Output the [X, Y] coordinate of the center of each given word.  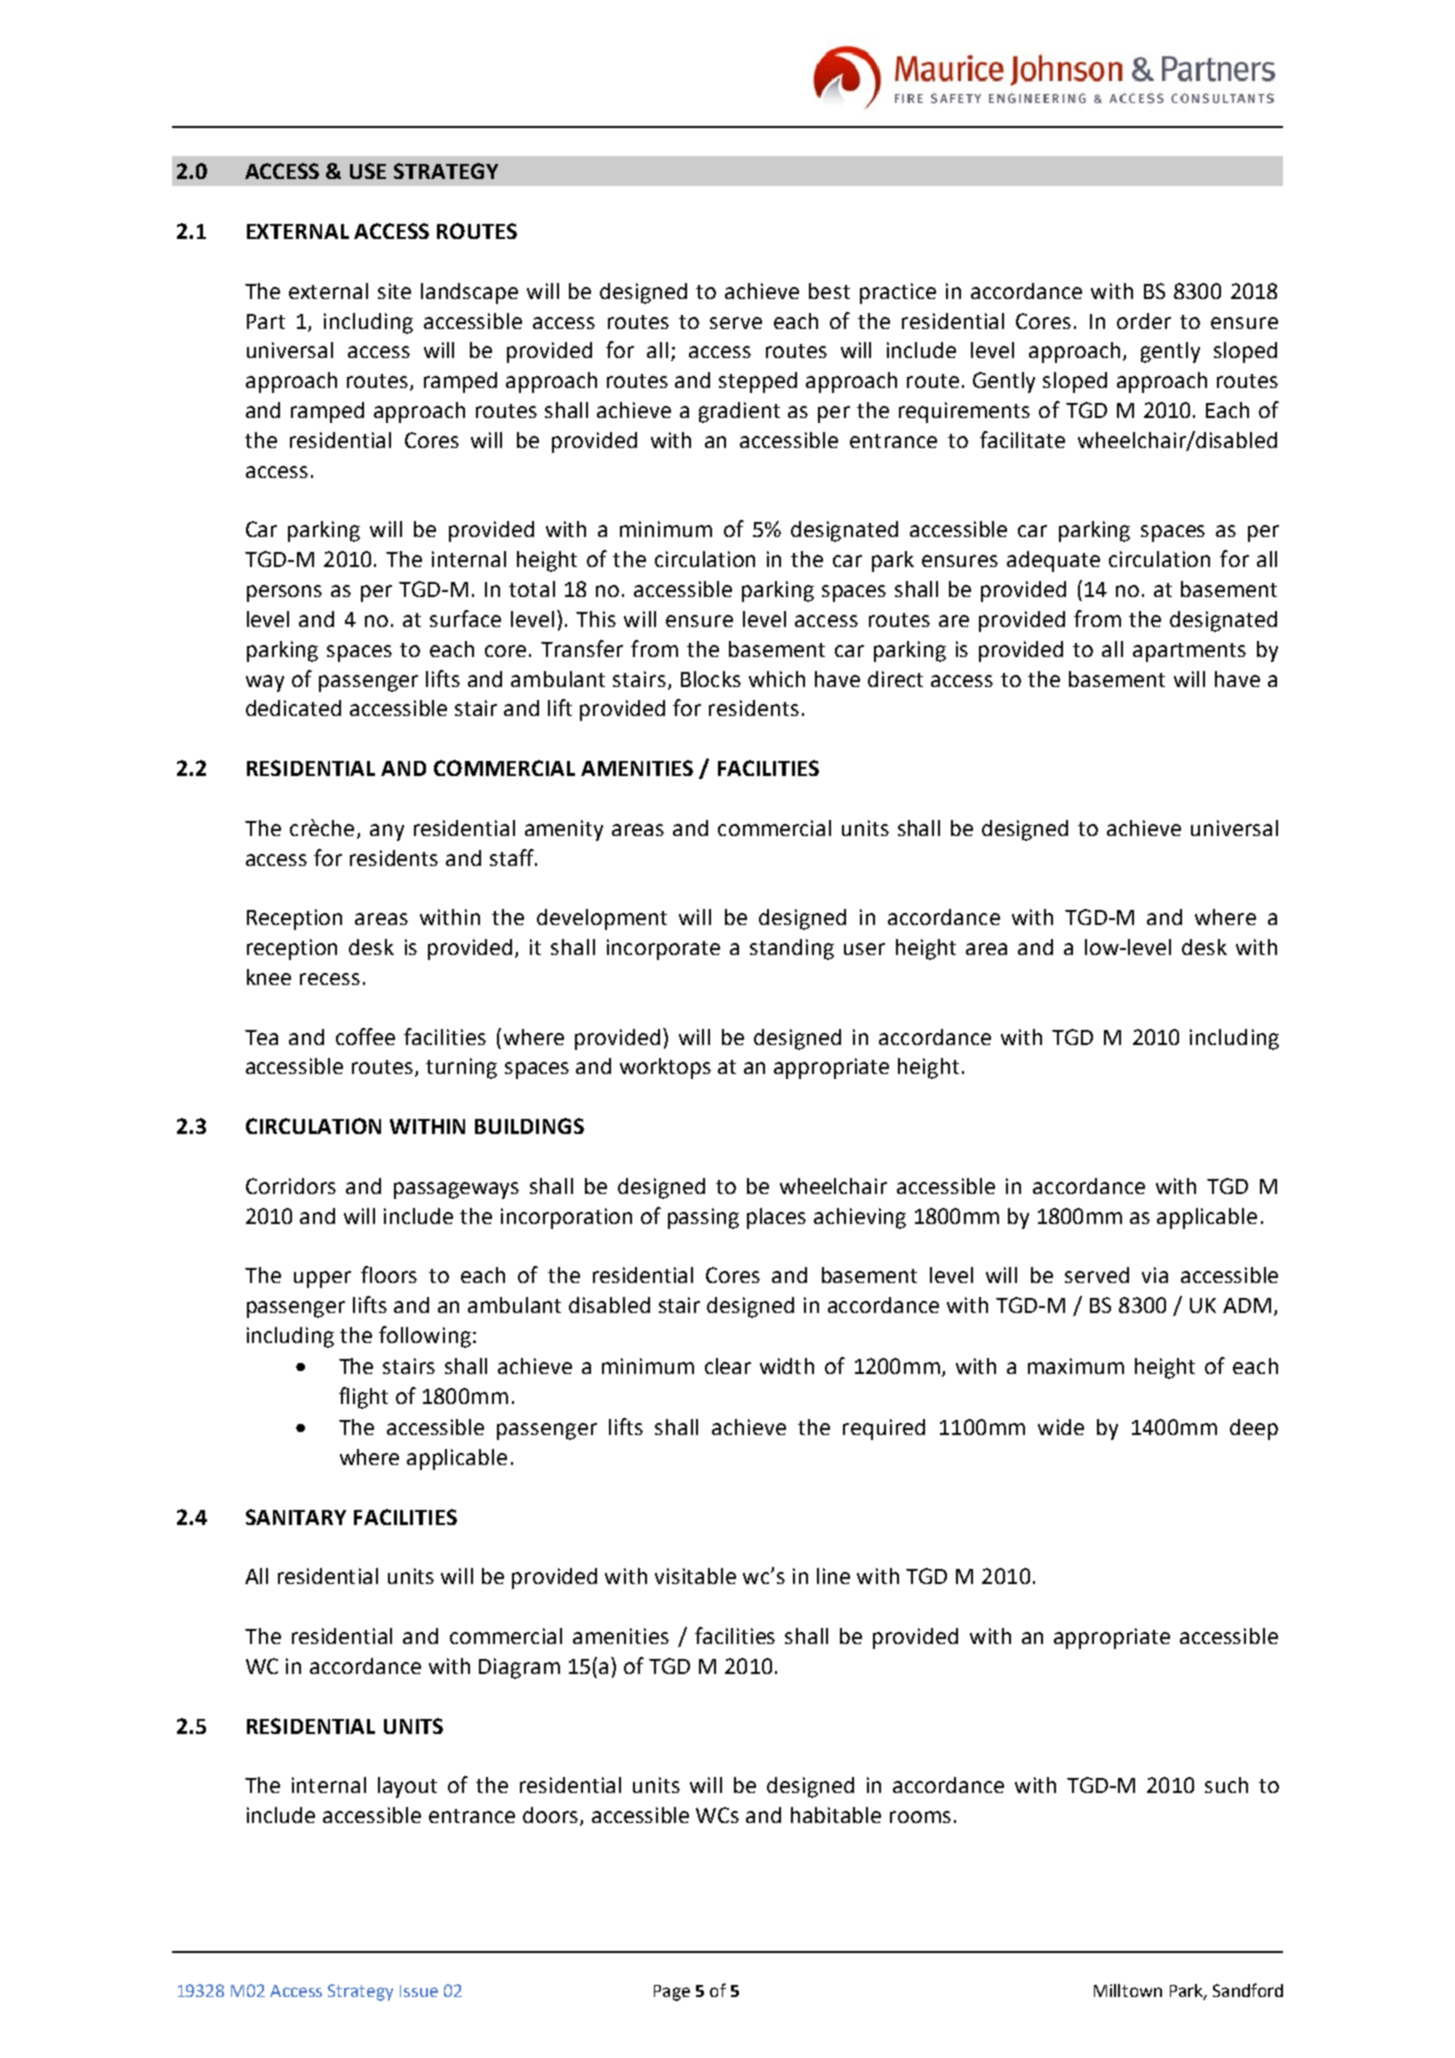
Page [672, 1993]
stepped [758, 382]
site [394, 291]
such [1226, 1785]
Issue [419, 1991]
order [1144, 321]
